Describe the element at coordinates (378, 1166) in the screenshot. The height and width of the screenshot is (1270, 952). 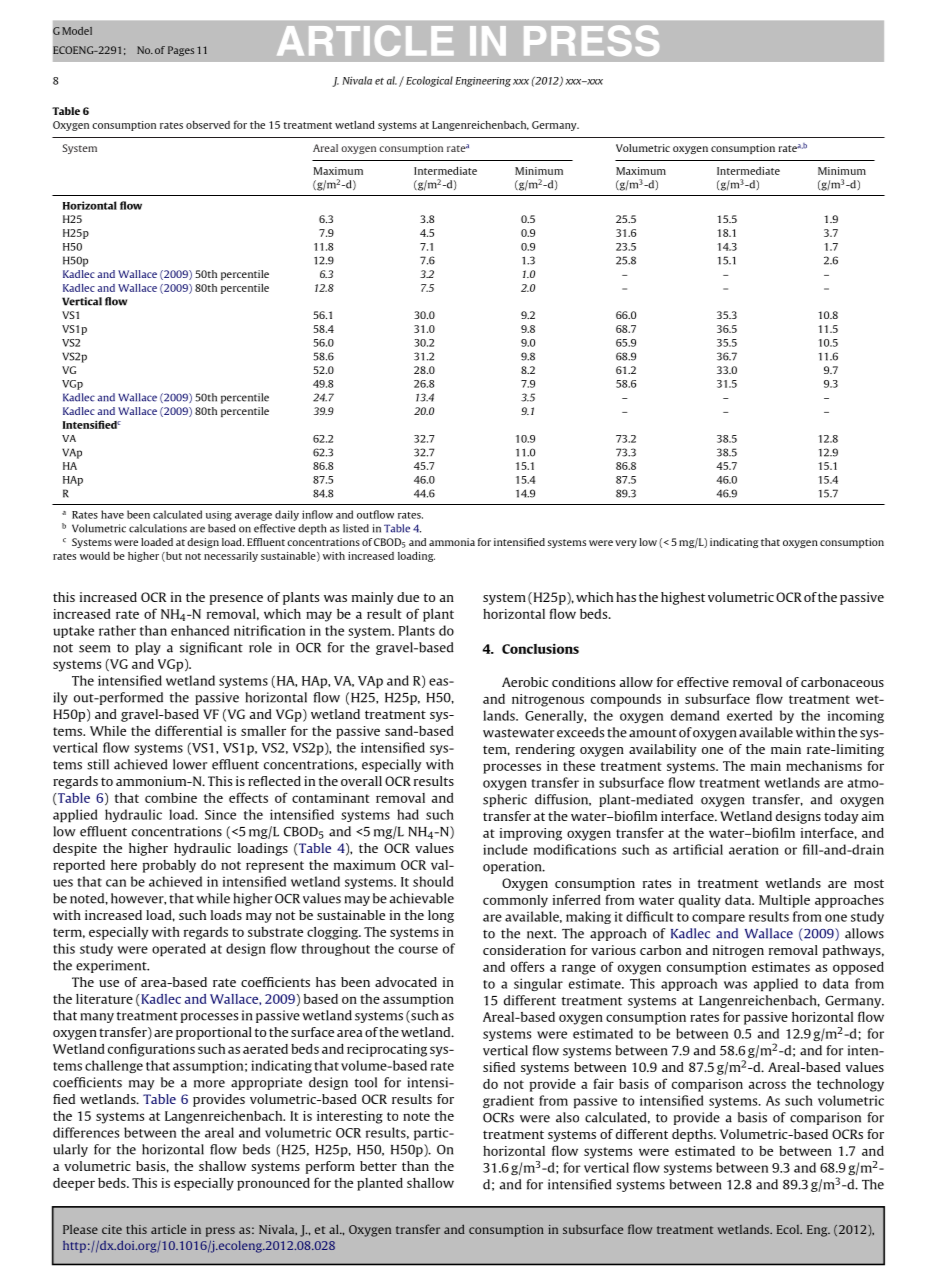
I see `better` at that location.
